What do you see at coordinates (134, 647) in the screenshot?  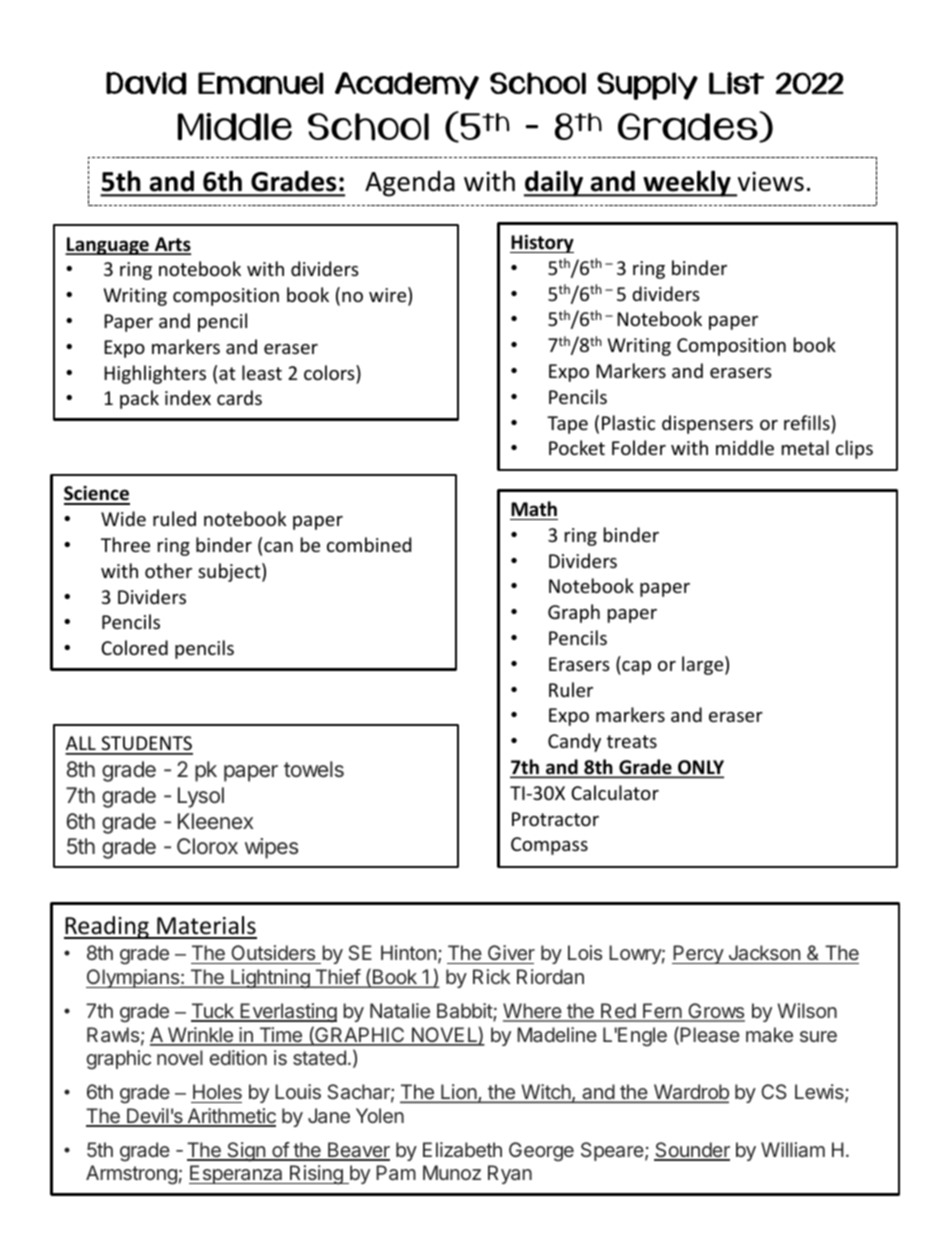 I see `Colored` at bounding box center [134, 647].
